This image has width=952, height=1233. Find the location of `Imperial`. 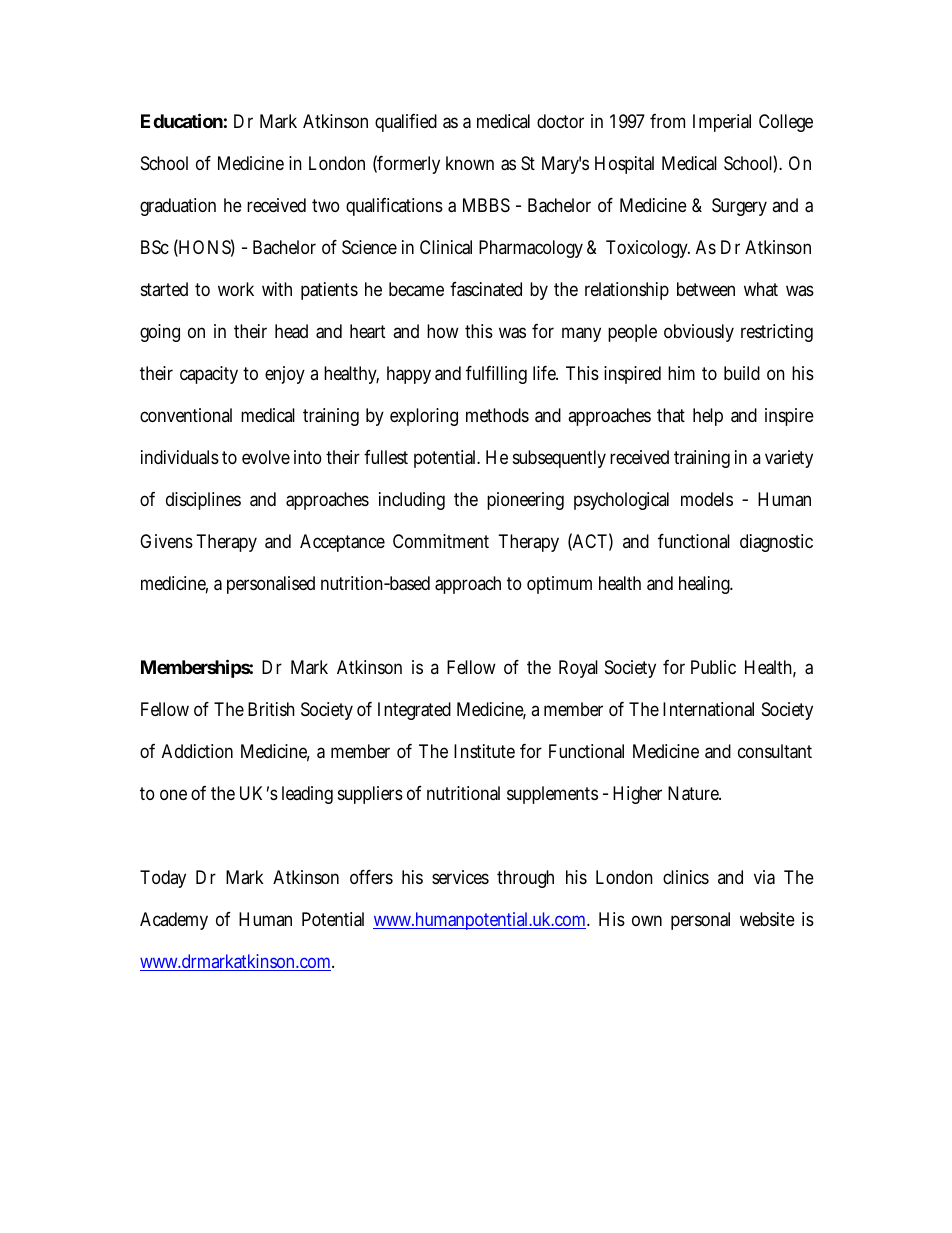

Imperial is located at coordinates (722, 123).
